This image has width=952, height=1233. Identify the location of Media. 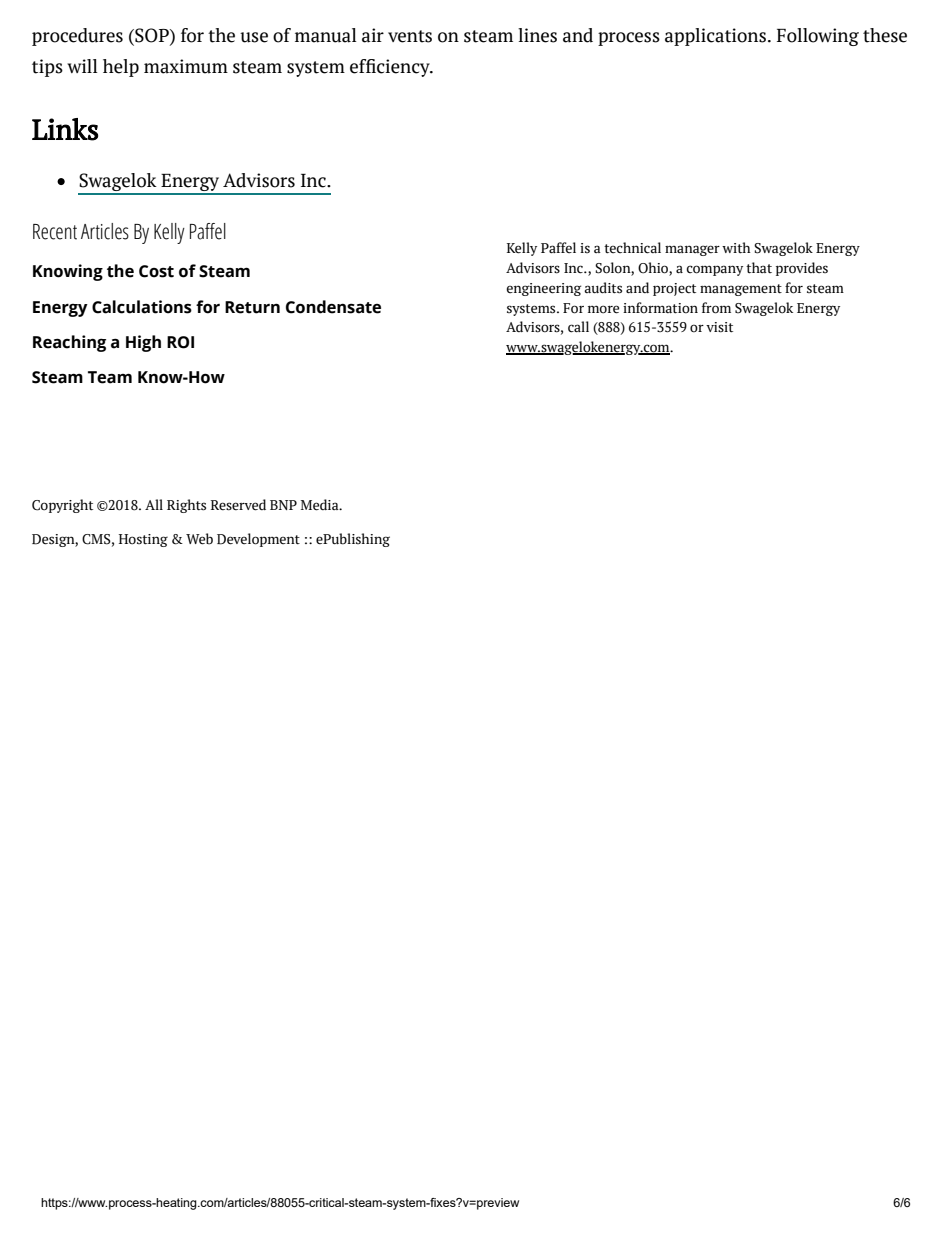
(321, 505).
